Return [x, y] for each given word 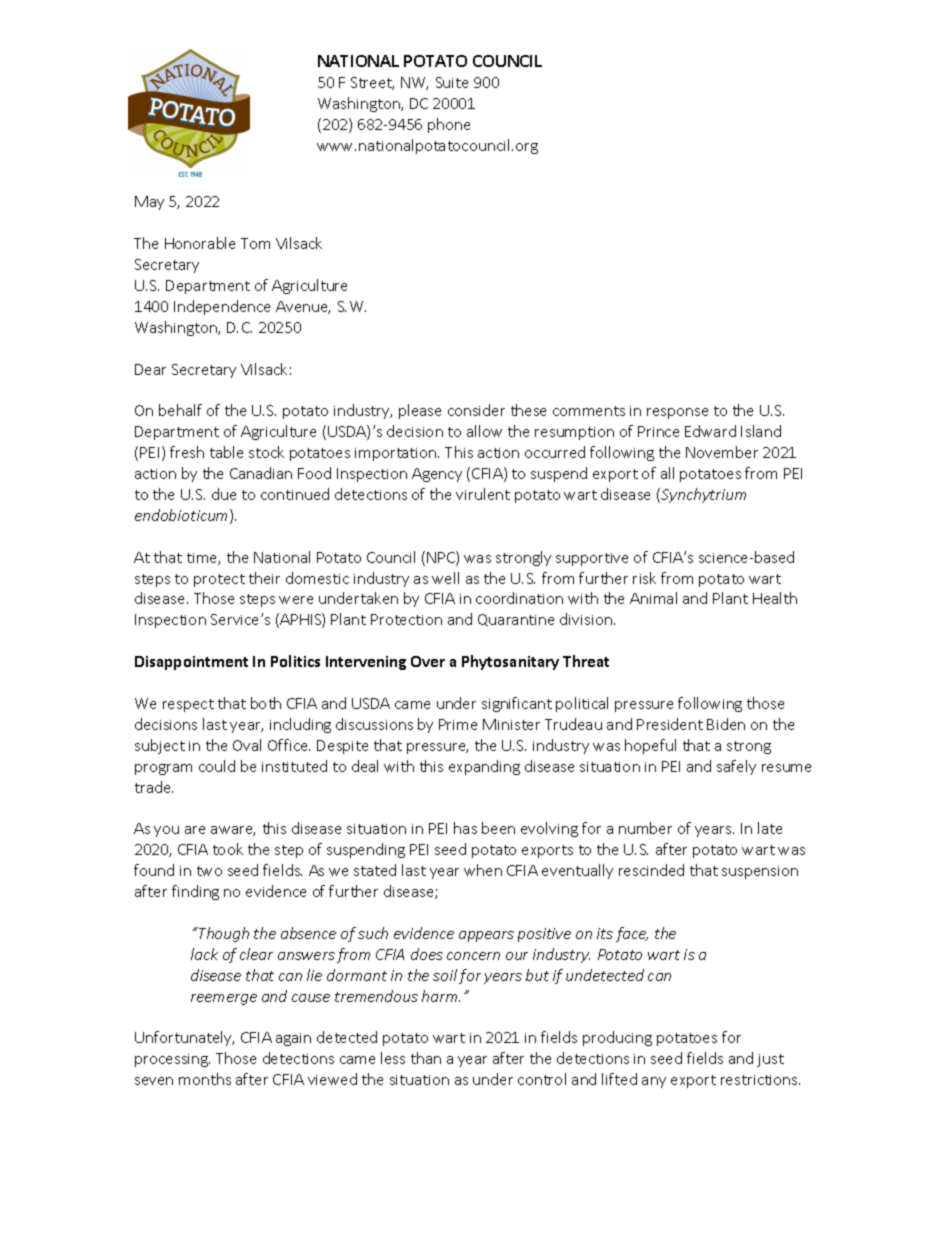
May [149, 203]
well [445, 578]
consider [476, 410]
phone [449, 125]
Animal [653, 598]
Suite [452, 82]
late [770, 828]
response [677, 413]
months [205, 1079]
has [465, 828]
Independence [222, 307]
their [264, 578]
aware [233, 831]
